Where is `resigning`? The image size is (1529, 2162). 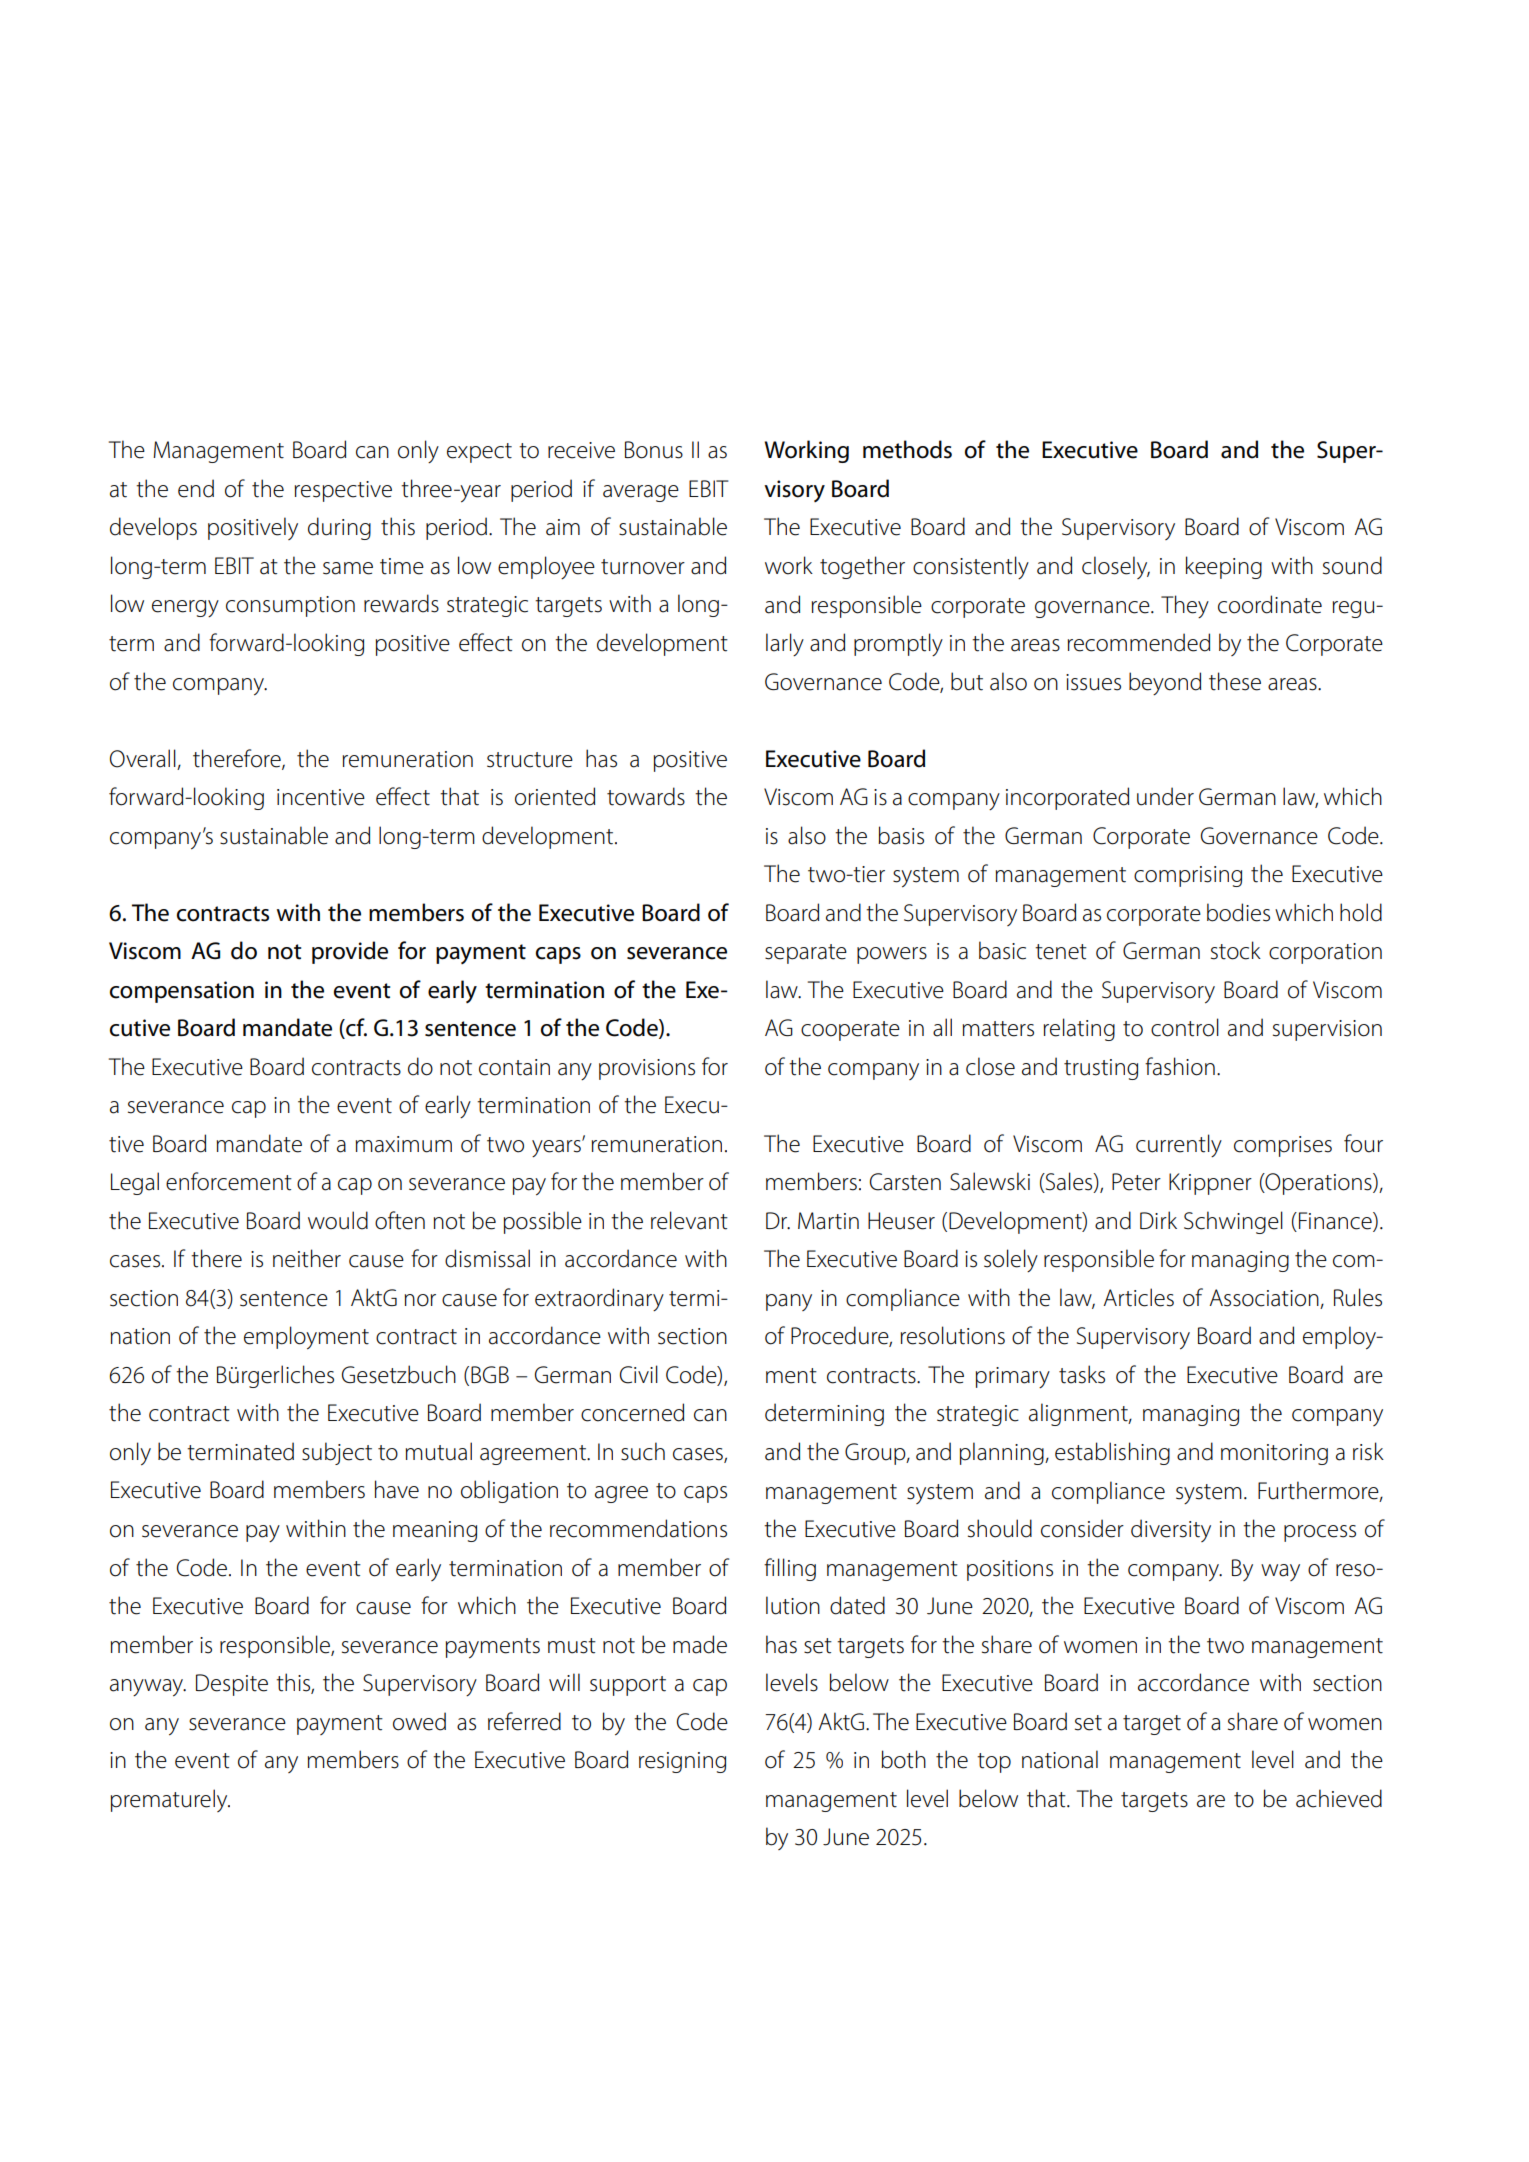 resigning is located at coordinates (682, 1762).
